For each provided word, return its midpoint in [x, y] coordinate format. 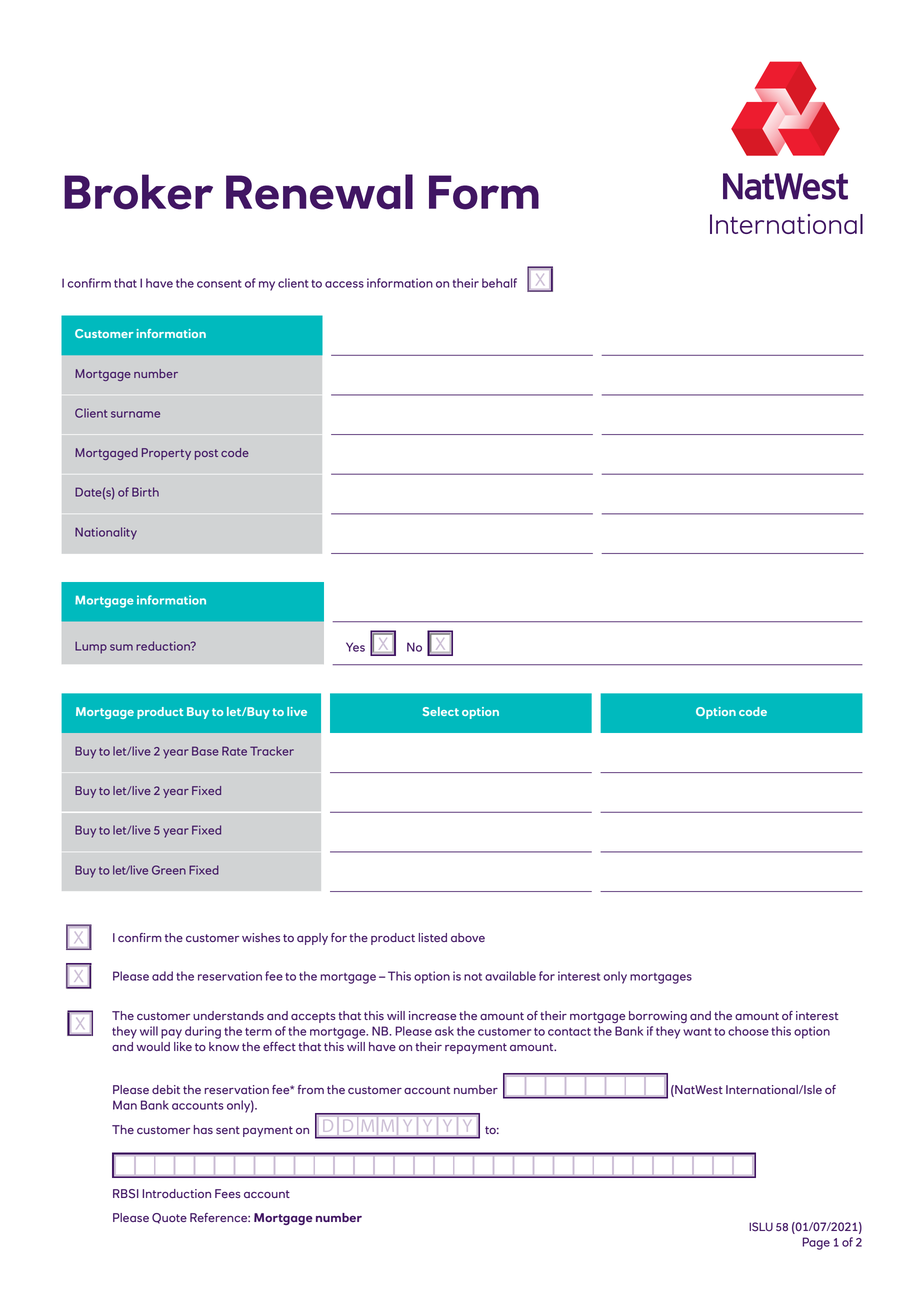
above [468, 937]
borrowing [658, 1017]
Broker [138, 192]
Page [816, 1243]
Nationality [106, 533]
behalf [499, 283]
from [311, 1089]
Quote [169, 1218]
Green [169, 870]
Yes [355, 647]
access [344, 284]
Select [441, 711]
